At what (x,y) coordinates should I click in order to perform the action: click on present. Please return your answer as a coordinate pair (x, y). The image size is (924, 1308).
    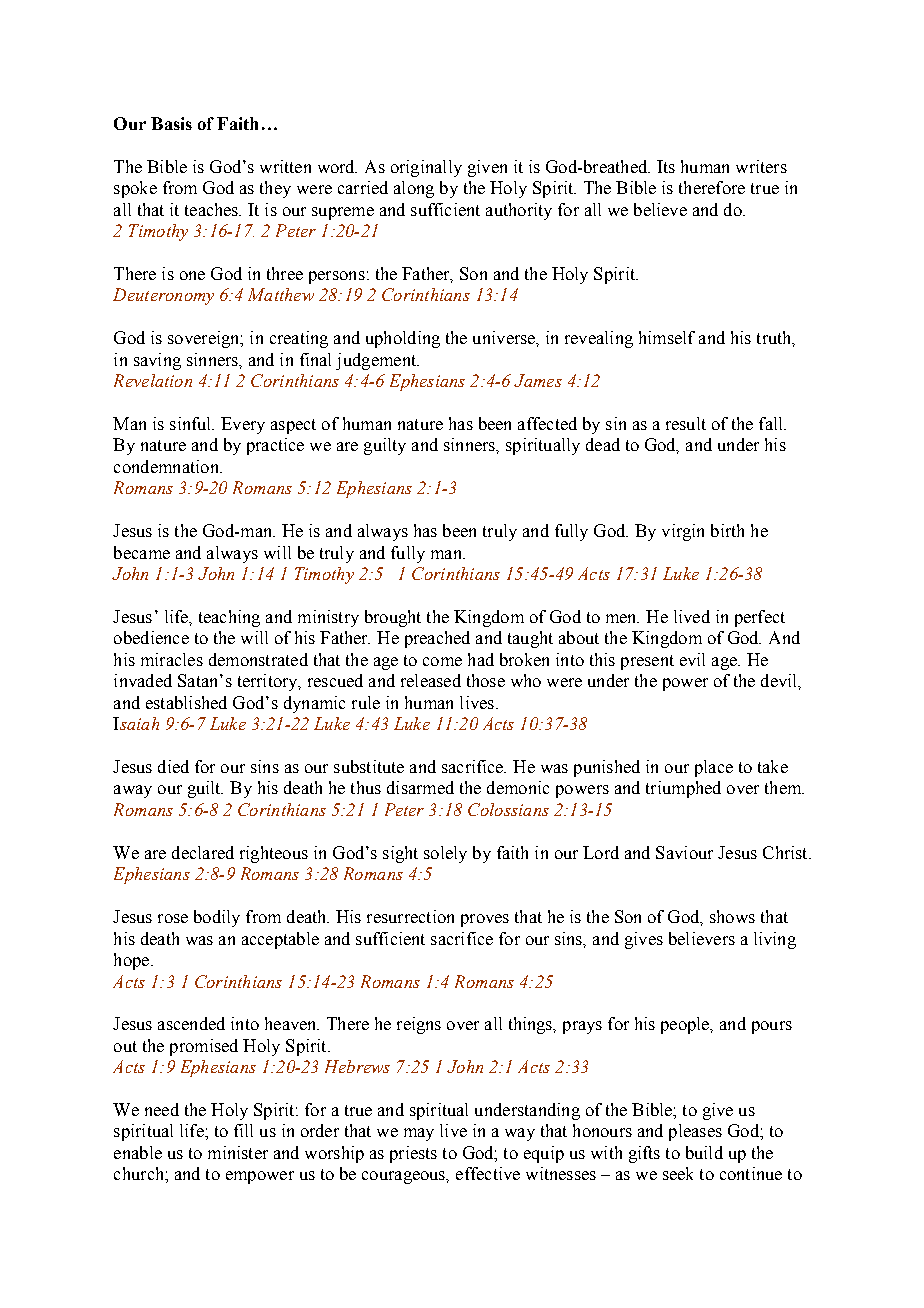
    Looking at the image, I should click on (647, 662).
